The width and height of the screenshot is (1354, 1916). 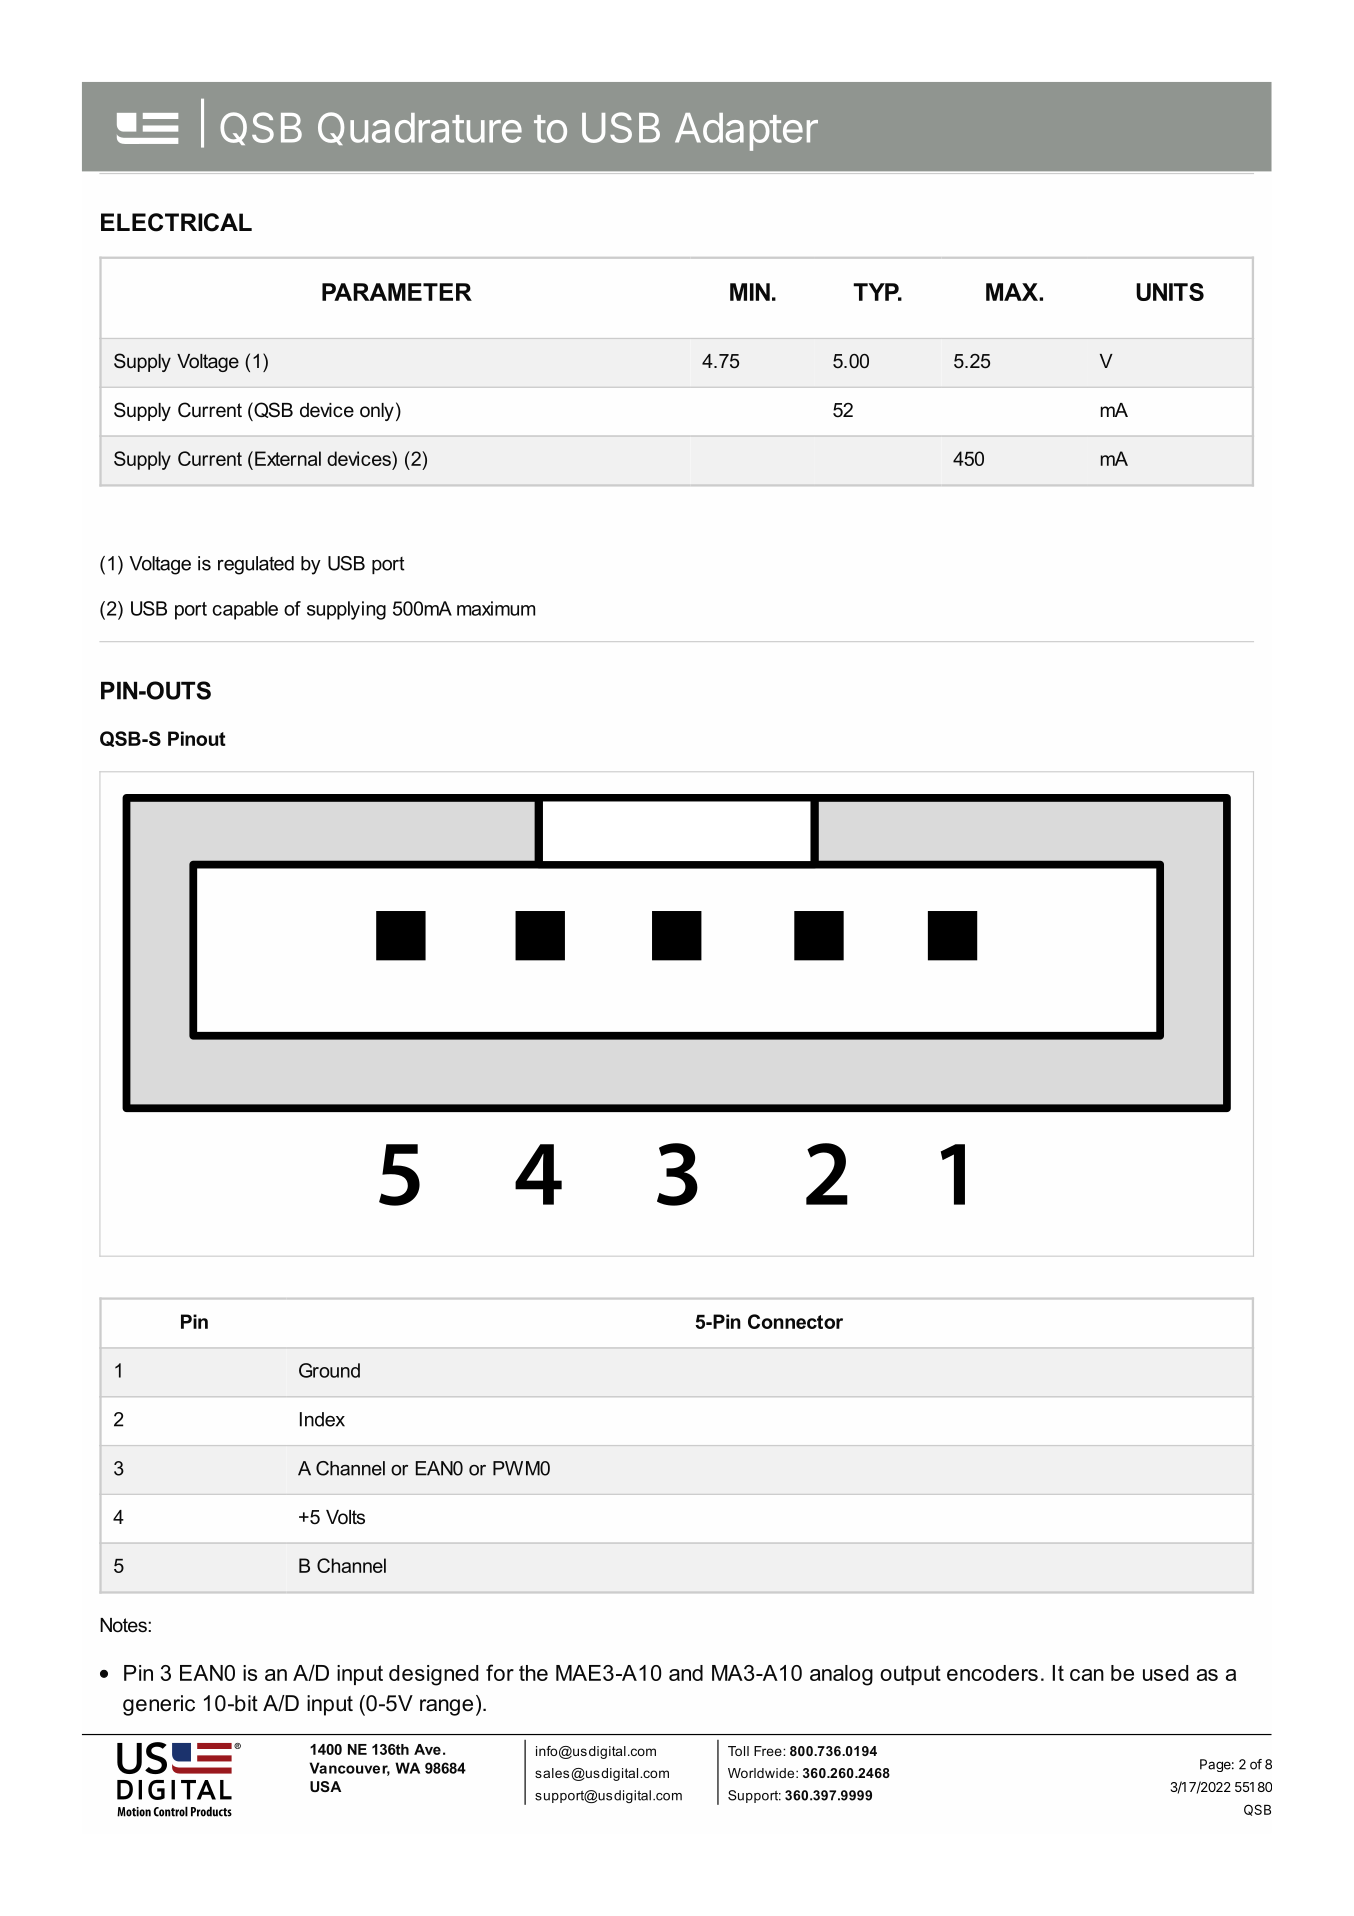 I want to click on Toll, so click(x=738, y=1751).
